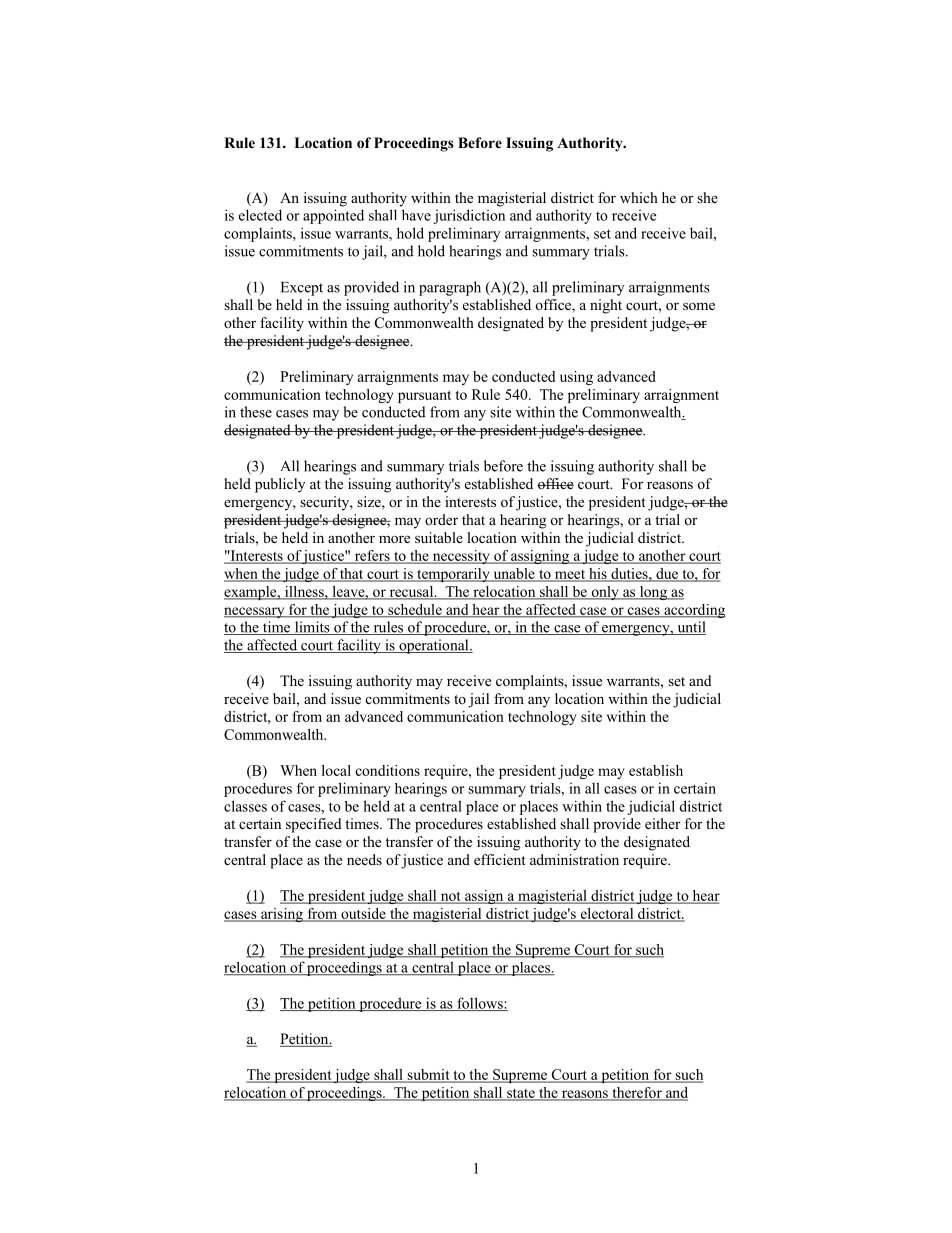 This page has height=1233, width=952. Describe the element at coordinates (653, 593) in the page. I see `long` at that location.
